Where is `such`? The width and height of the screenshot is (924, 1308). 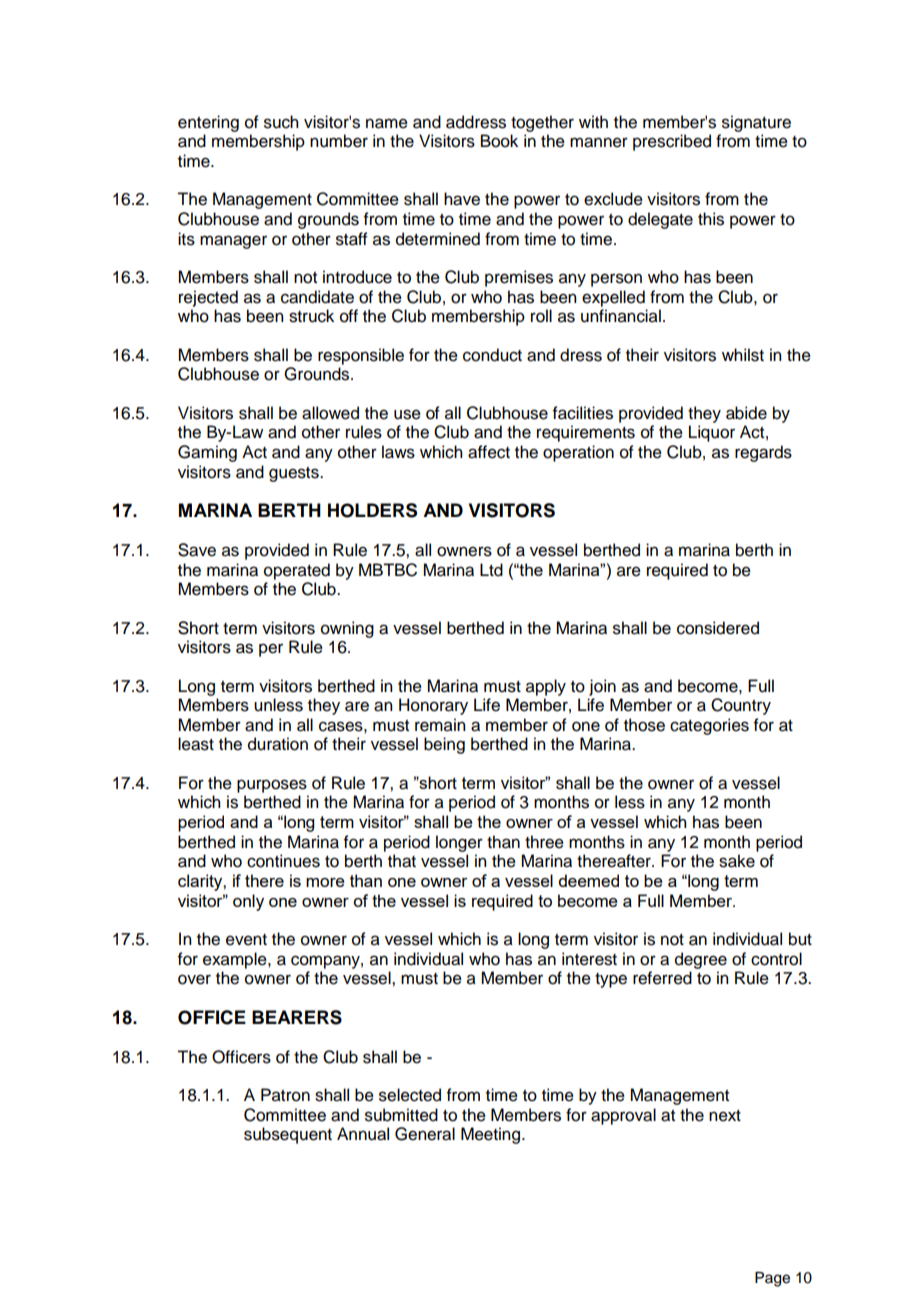
such is located at coordinates (281, 122).
